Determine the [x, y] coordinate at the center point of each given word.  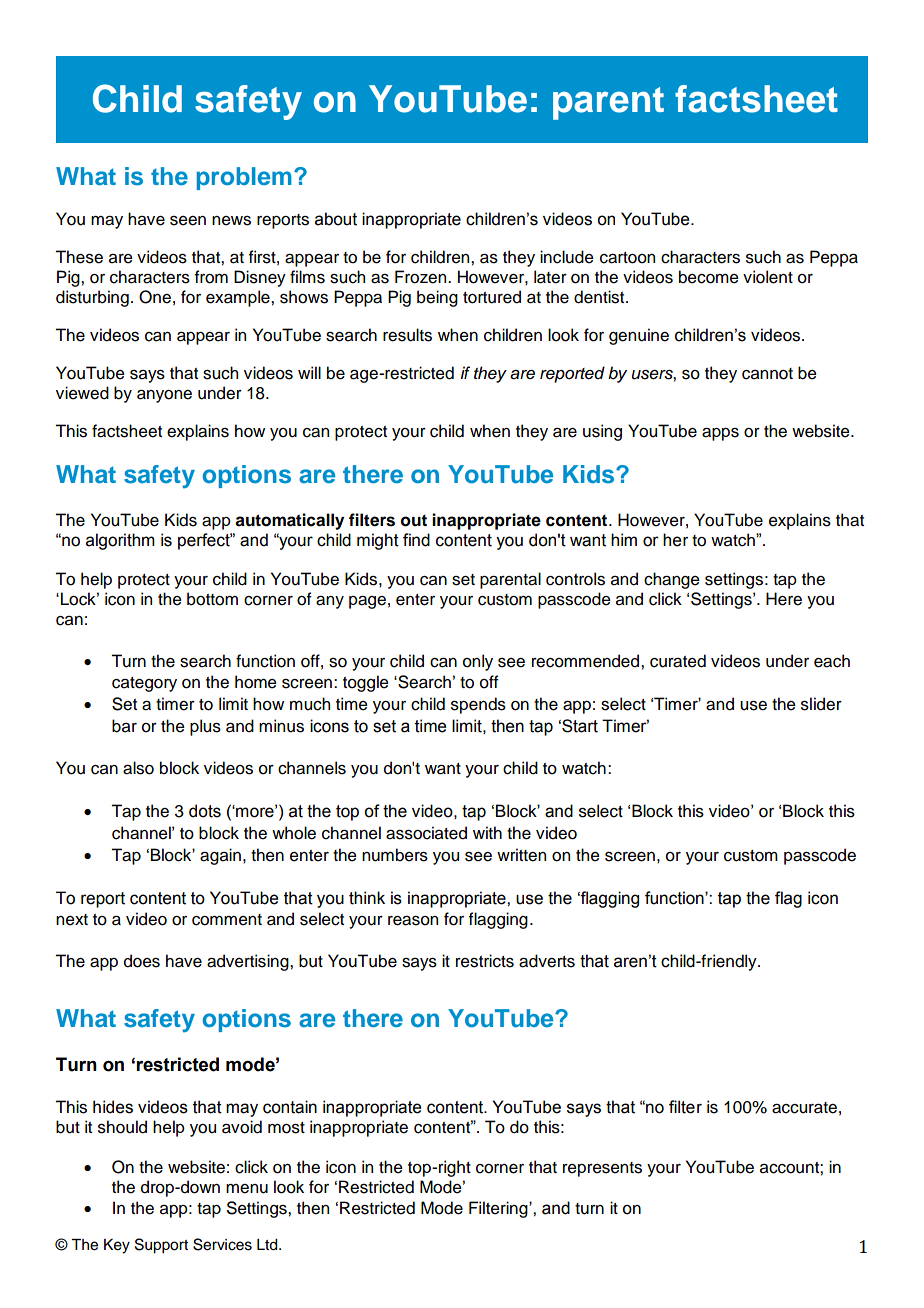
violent [768, 277]
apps [720, 434]
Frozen [422, 277]
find [416, 540]
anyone [164, 396]
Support [161, 1246]
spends [478, 705]
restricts [485, 961]
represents [602, 1169]
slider [821, 704]
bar [124, 726]
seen [188, 221]
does [142, 961]
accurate [804, 1108]
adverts [547, 961]
